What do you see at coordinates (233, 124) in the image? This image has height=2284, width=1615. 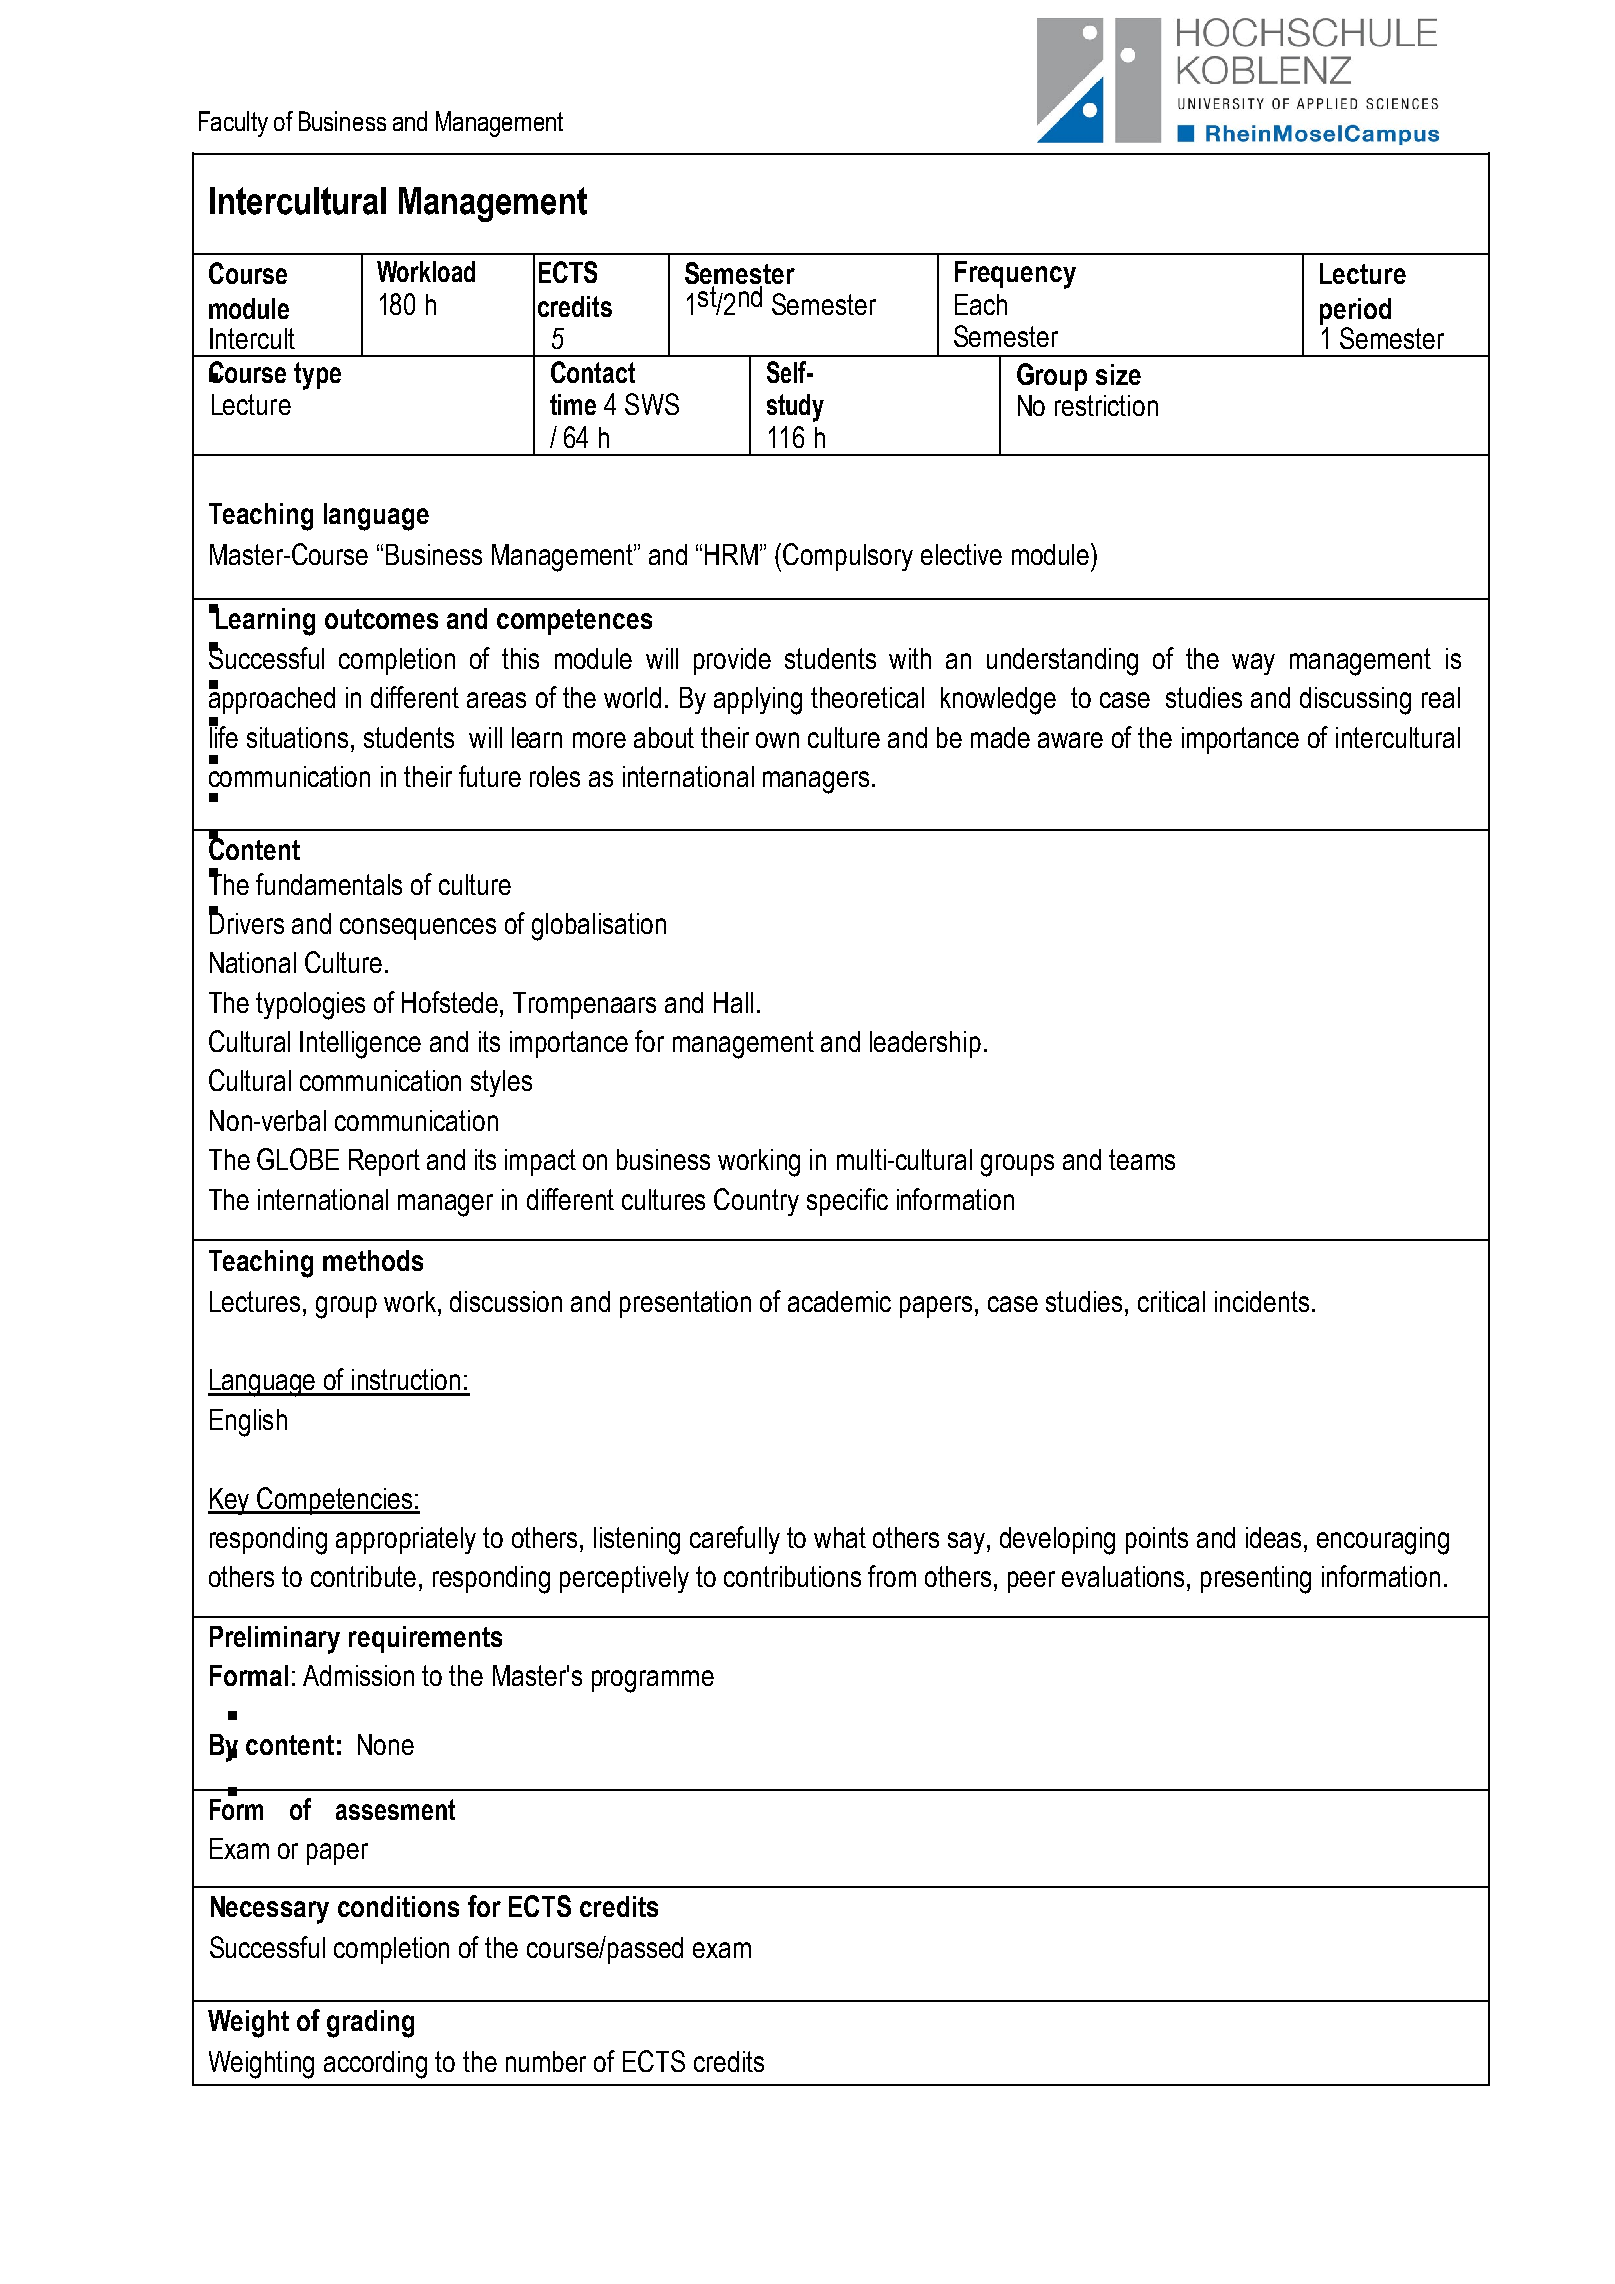 I see `Faculty` at bounding box center [233, 124].
